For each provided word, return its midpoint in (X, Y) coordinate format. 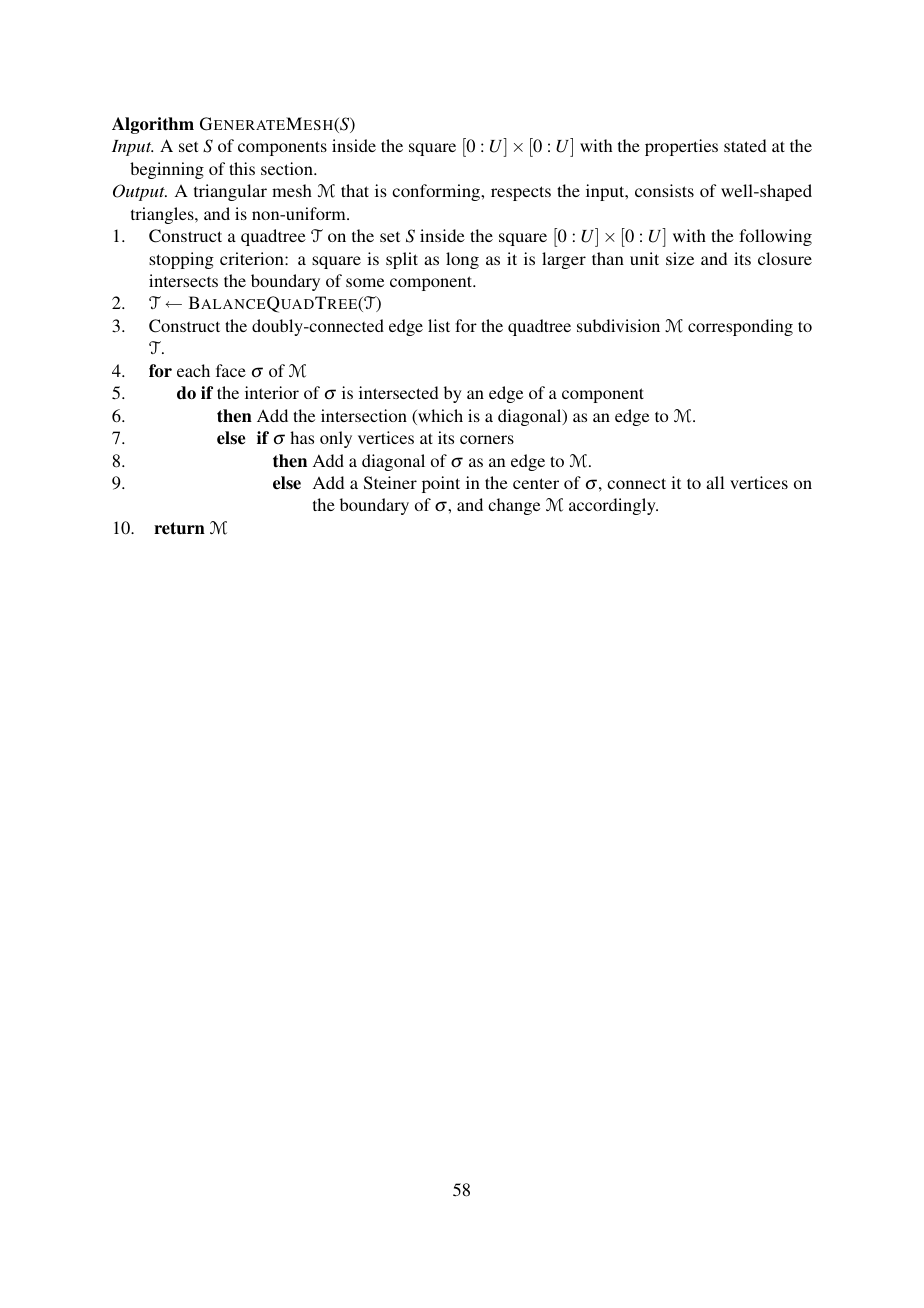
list (439, 325)
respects (521, 193)
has (302, 437)
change (514, 506)
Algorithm (153, 125)
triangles (163, 215)
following (775, 237)
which (439, 417)
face (231, 370)
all (715, 482)
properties (681, 147)
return (179, 528)
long (462, 260)
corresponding (740, 327)
